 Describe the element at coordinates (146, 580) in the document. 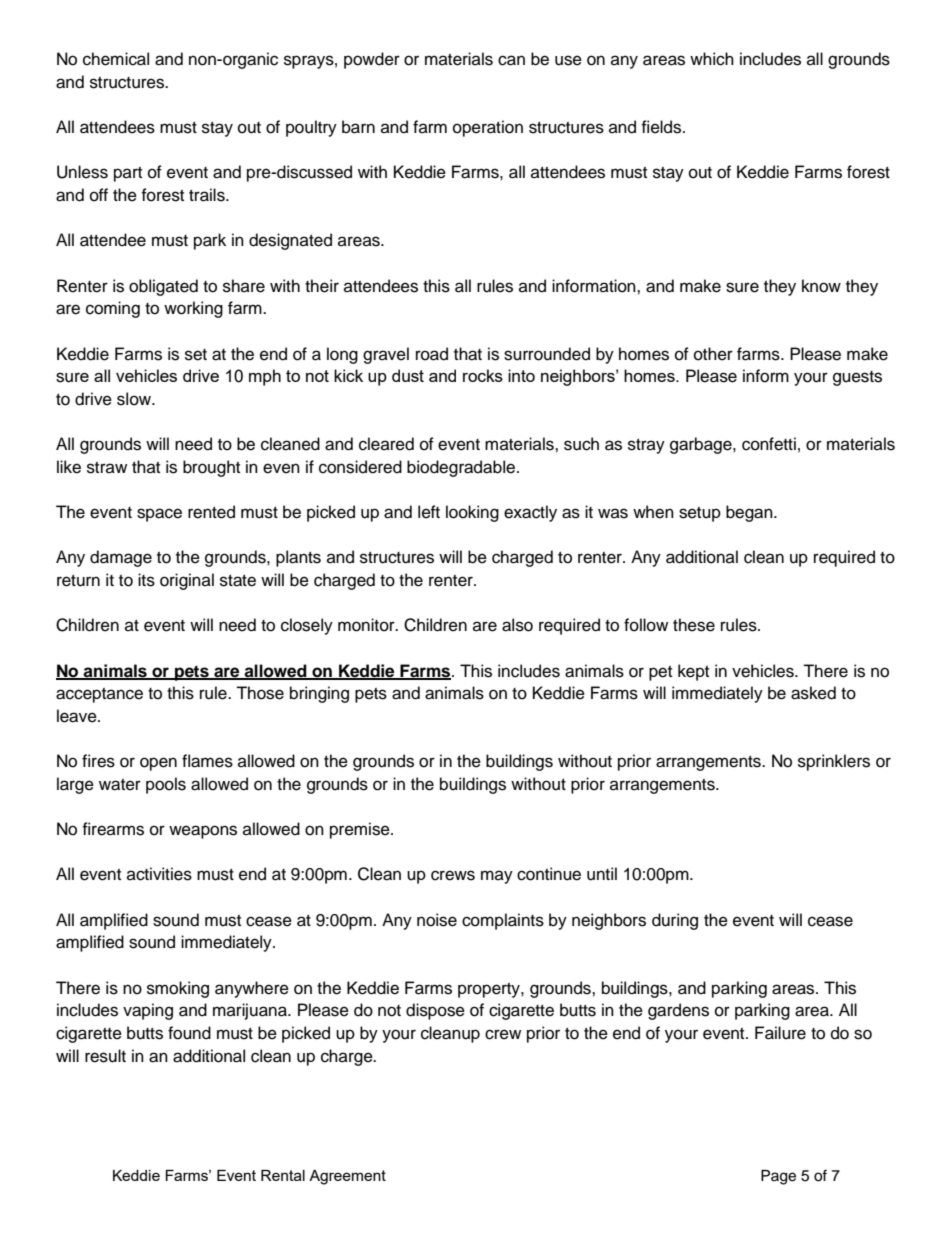

I see `its` at that location.
